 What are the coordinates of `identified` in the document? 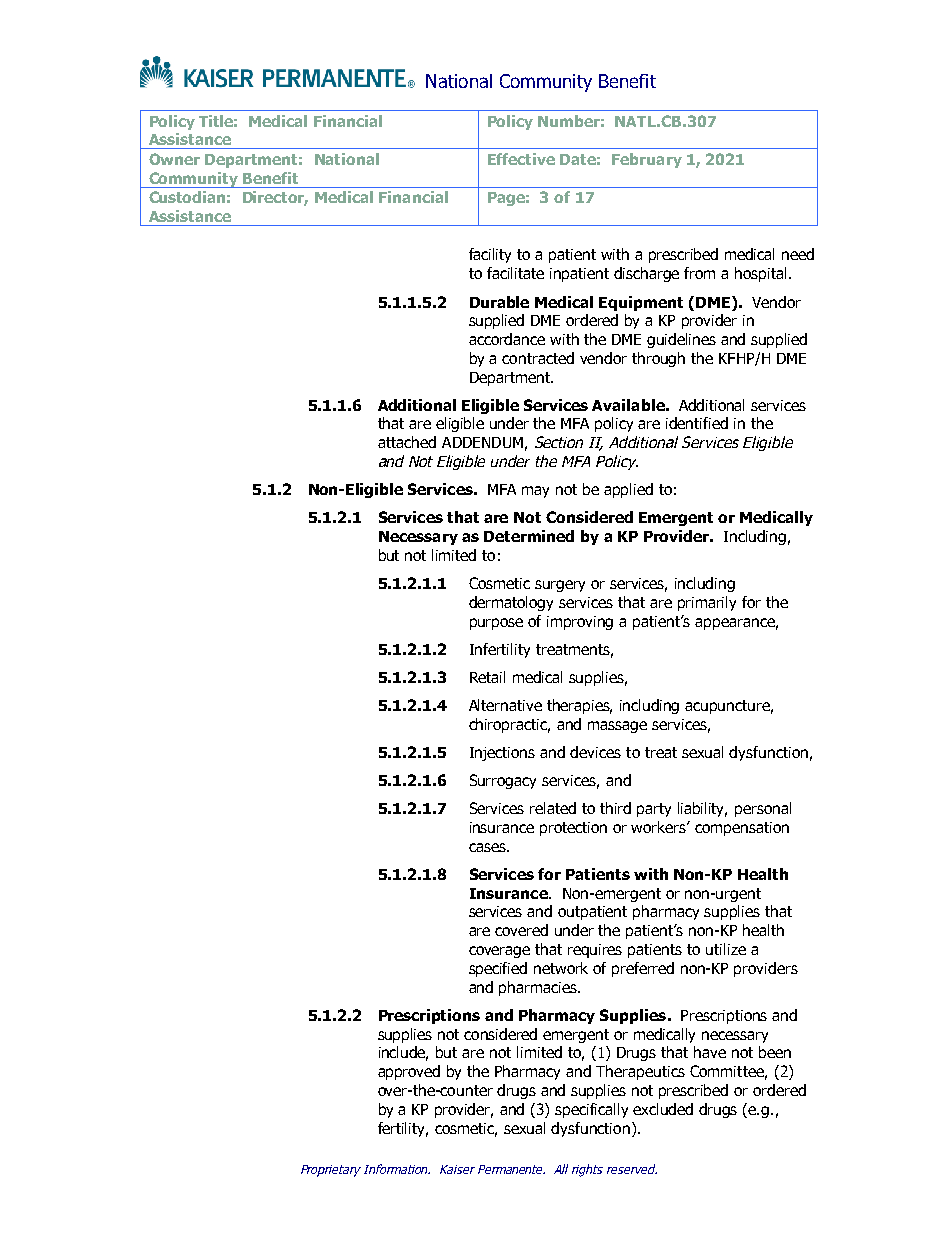 It's located at (697, 423).
